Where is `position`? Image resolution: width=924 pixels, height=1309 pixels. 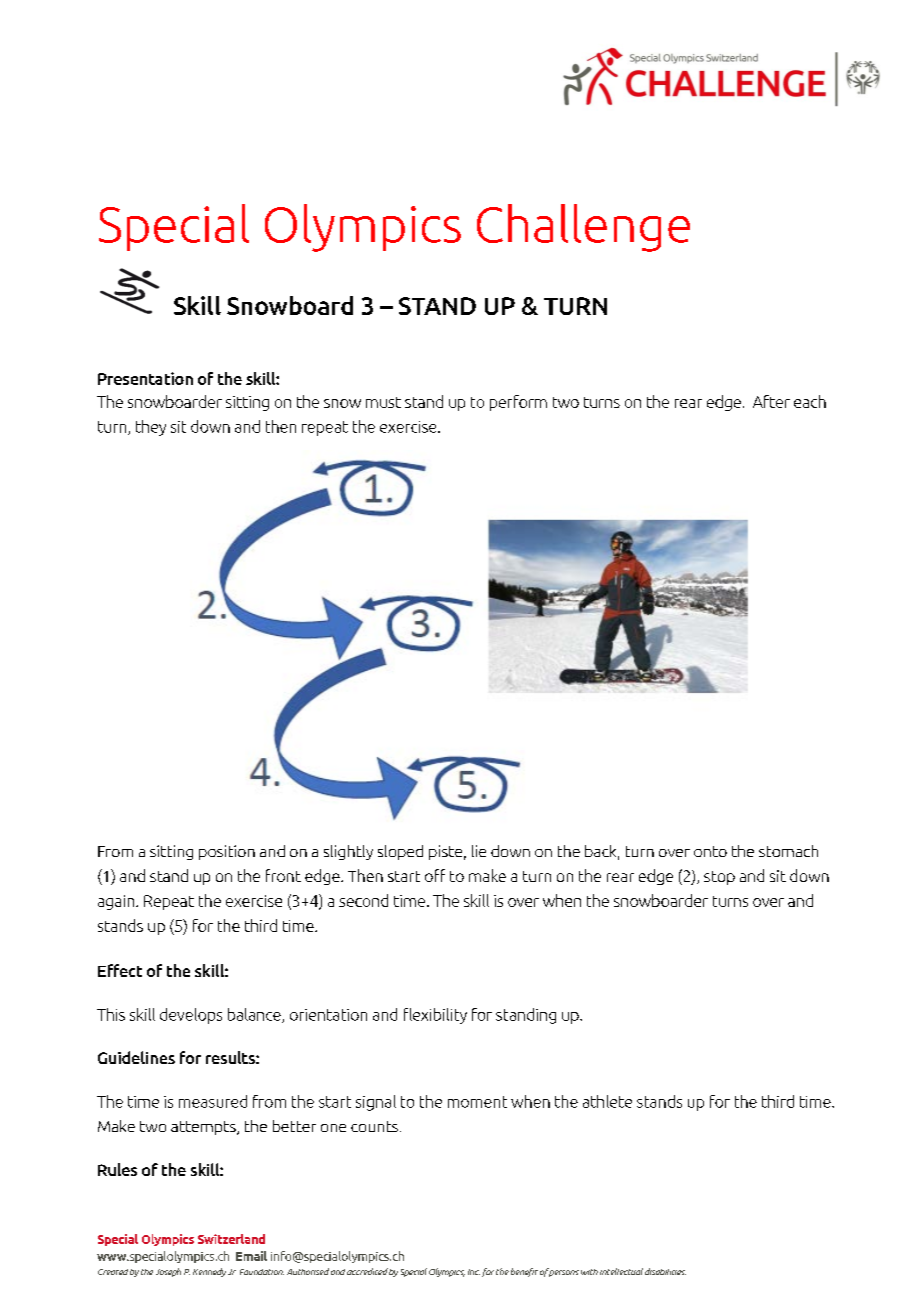 position is located at coordinates (227, 852).
